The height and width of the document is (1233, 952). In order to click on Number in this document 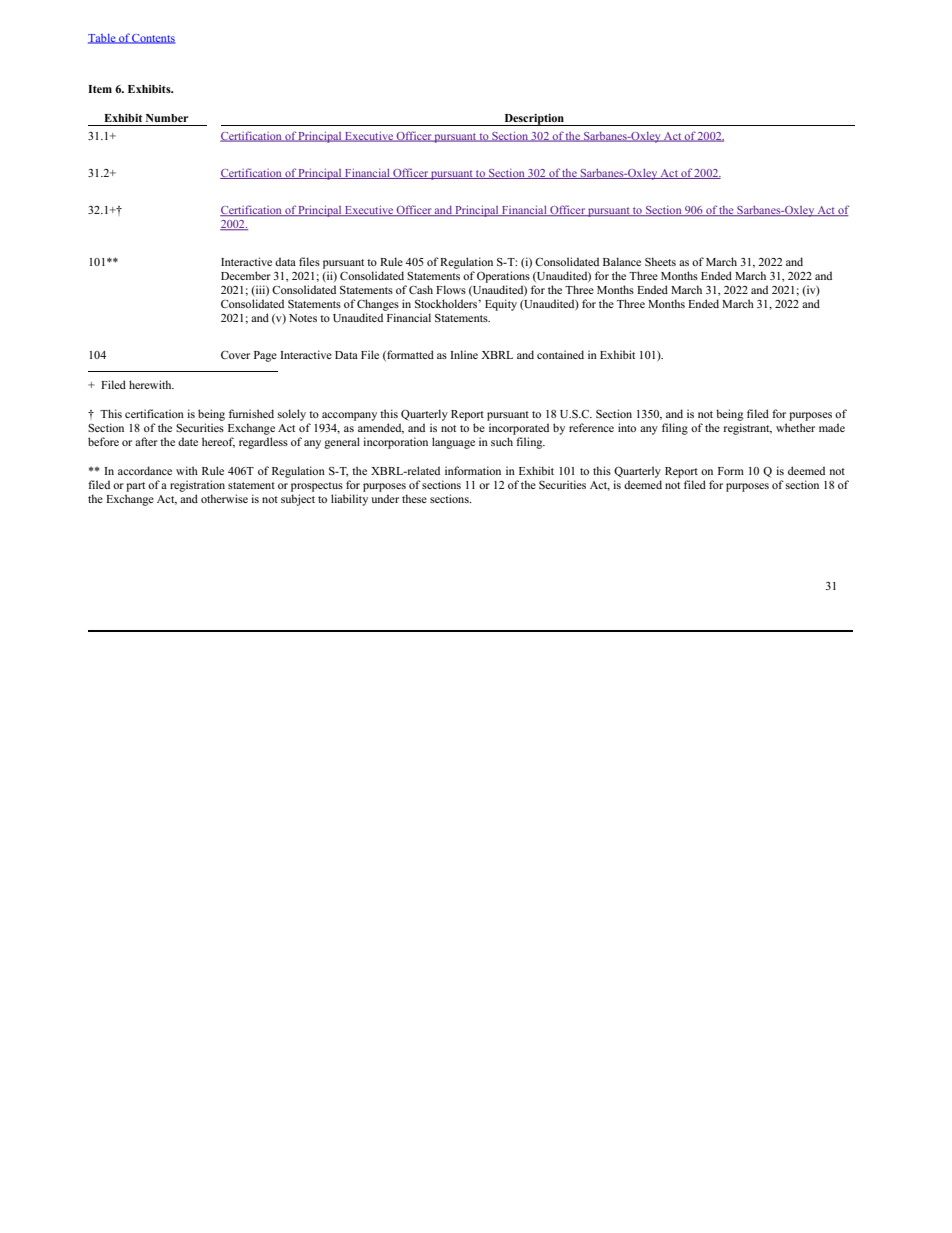, I will do `click(167, 118)`.
